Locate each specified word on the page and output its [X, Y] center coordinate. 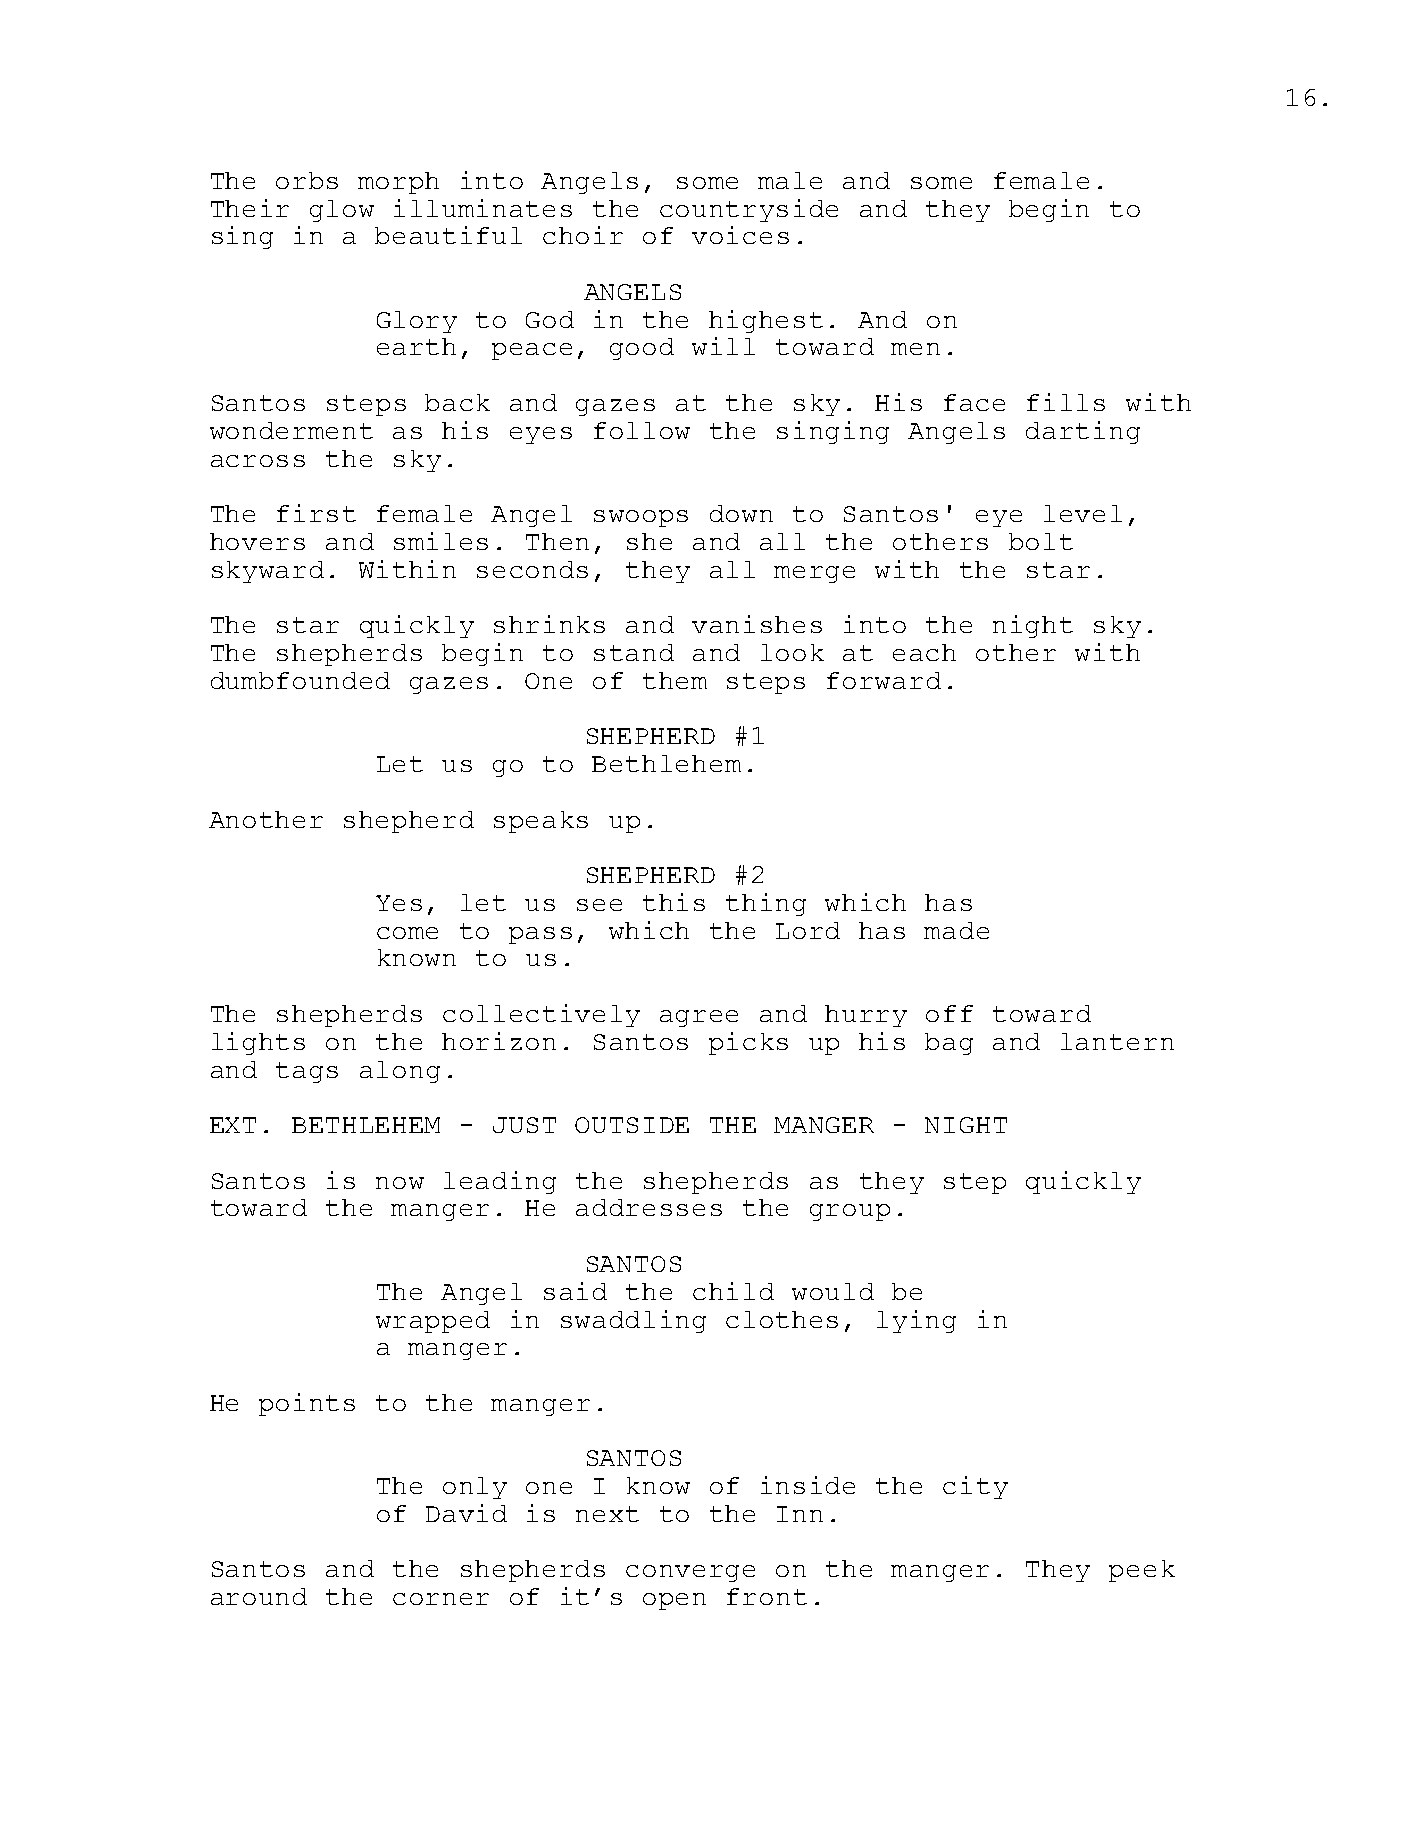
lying [916, 1321]
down [741, 513]
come [407, 933]
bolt [1041, 541]
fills [1066, 402]
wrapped [433, 1322]
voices [740, 235]
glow [342, 211]
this [674, 902]
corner [441, 1599]
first [316, 513]
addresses [649, 1207]
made [956, 930]
